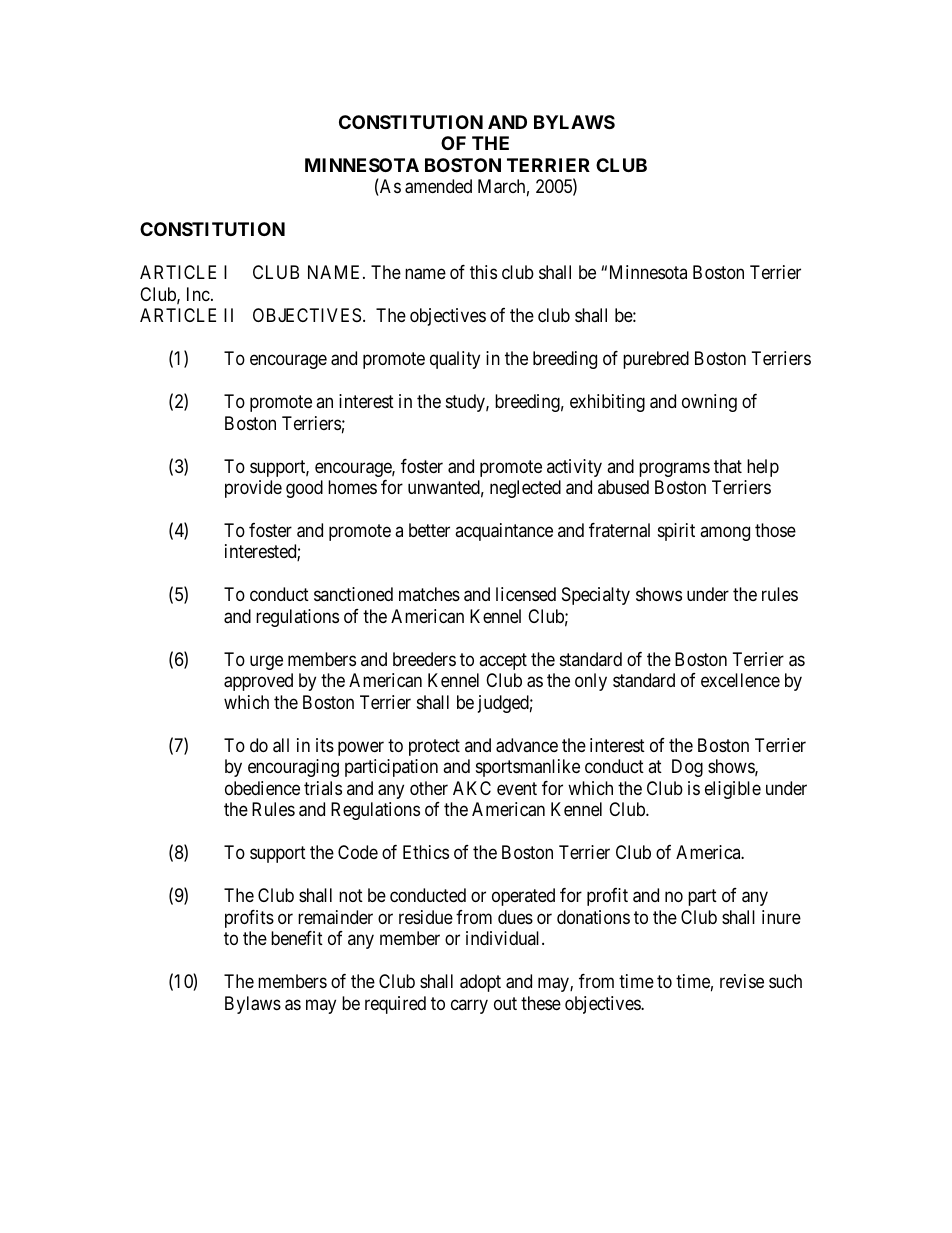  What do you see at coordinates (656, 360) in the screenshot?
I see `purebred` at bounding box center [656, 360].
